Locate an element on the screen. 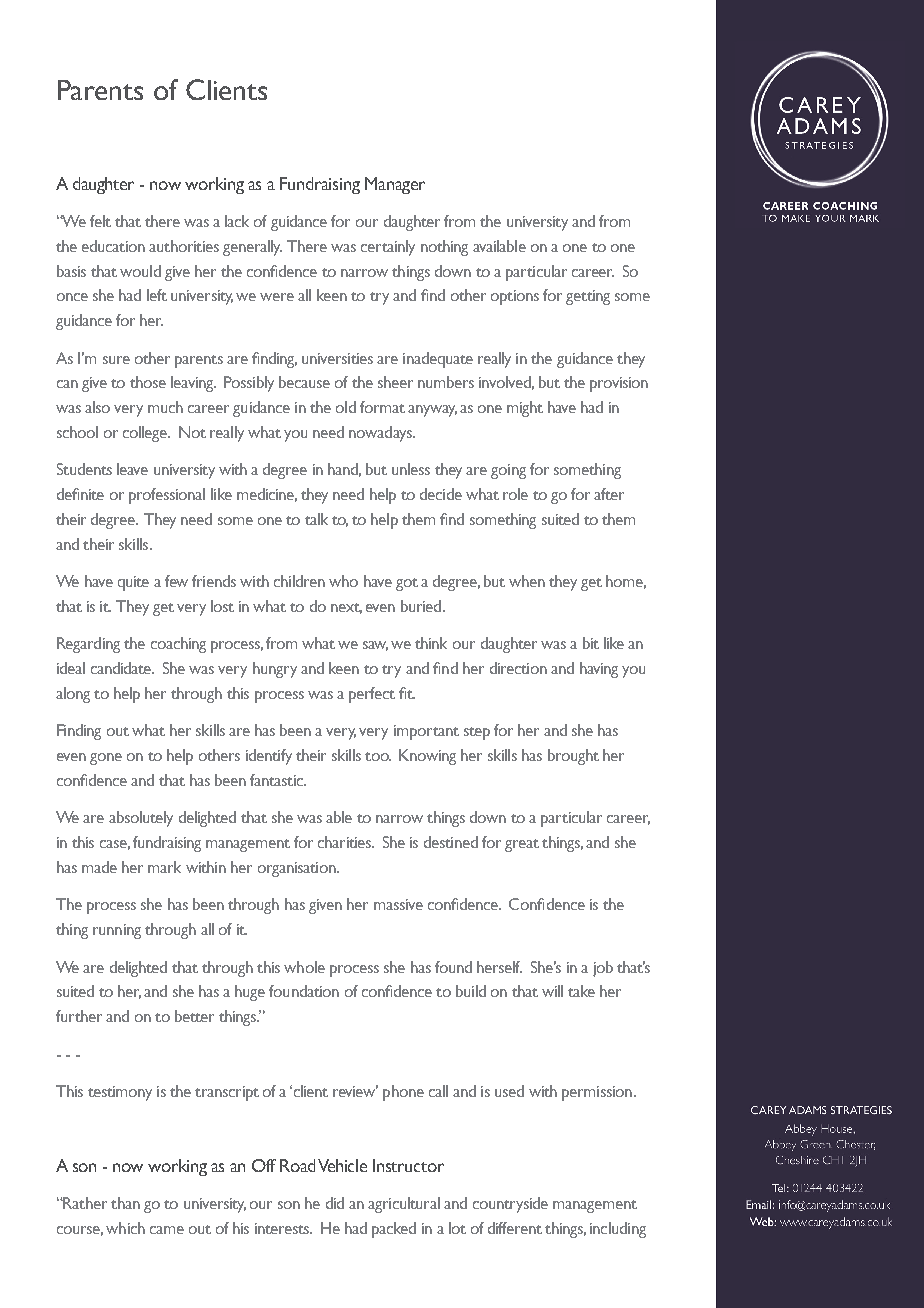 The height and width of the screenshot is (1308, 924). saw is located at coordinates (375, 646).
